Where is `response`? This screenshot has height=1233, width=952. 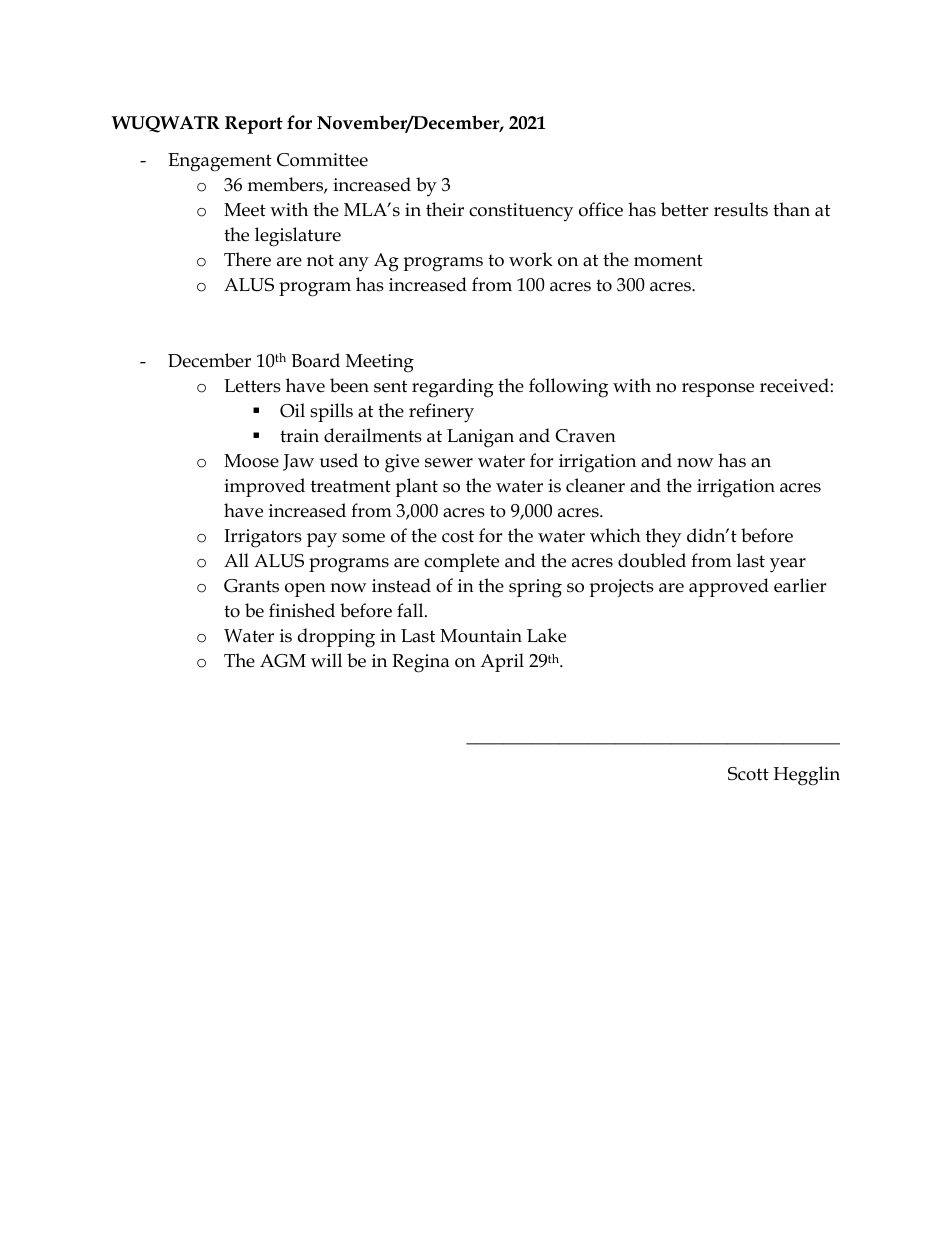
response is located at coordinates (718, 390).
